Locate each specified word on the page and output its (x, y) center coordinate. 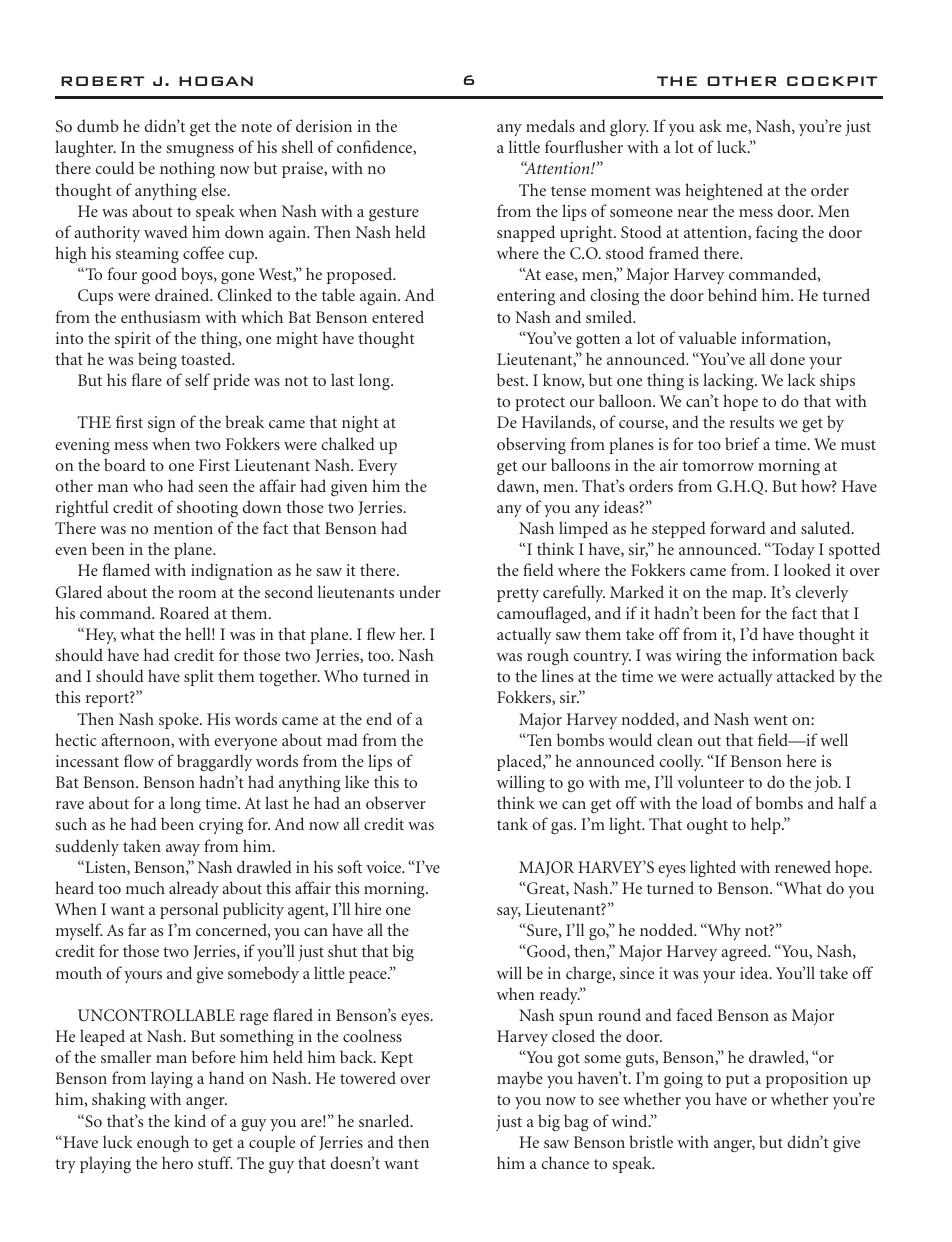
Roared (184, 612)
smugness (200, 151)
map (748, 596)
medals (550, 125)
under (420, 591)
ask (710, 125)
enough (163, 1144)
